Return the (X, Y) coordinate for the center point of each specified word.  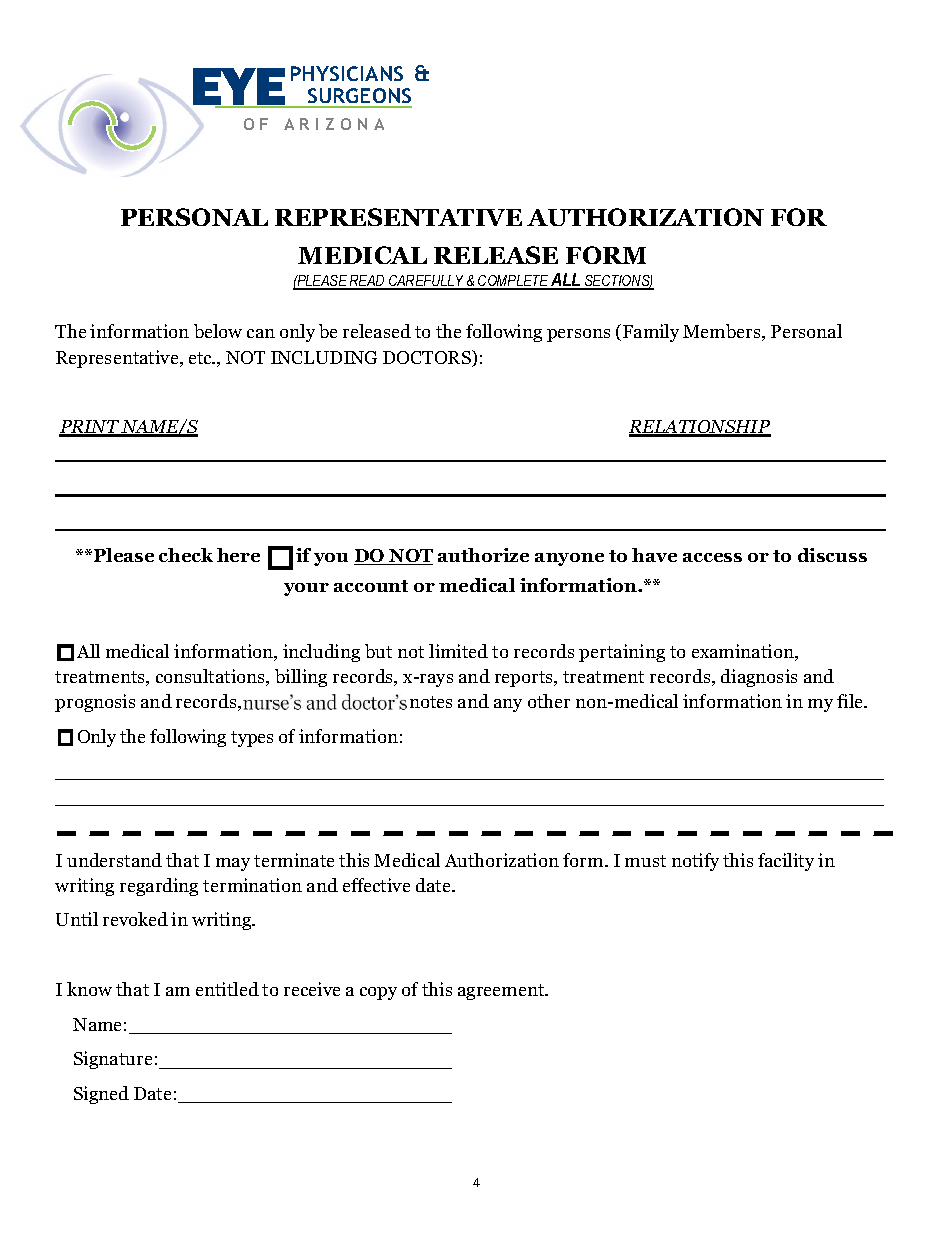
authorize (483, 555)
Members (723, 332)
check (186, 555)
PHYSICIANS (347, 73)
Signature (113, 1060)
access (712, 557)
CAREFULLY (427, 282)
